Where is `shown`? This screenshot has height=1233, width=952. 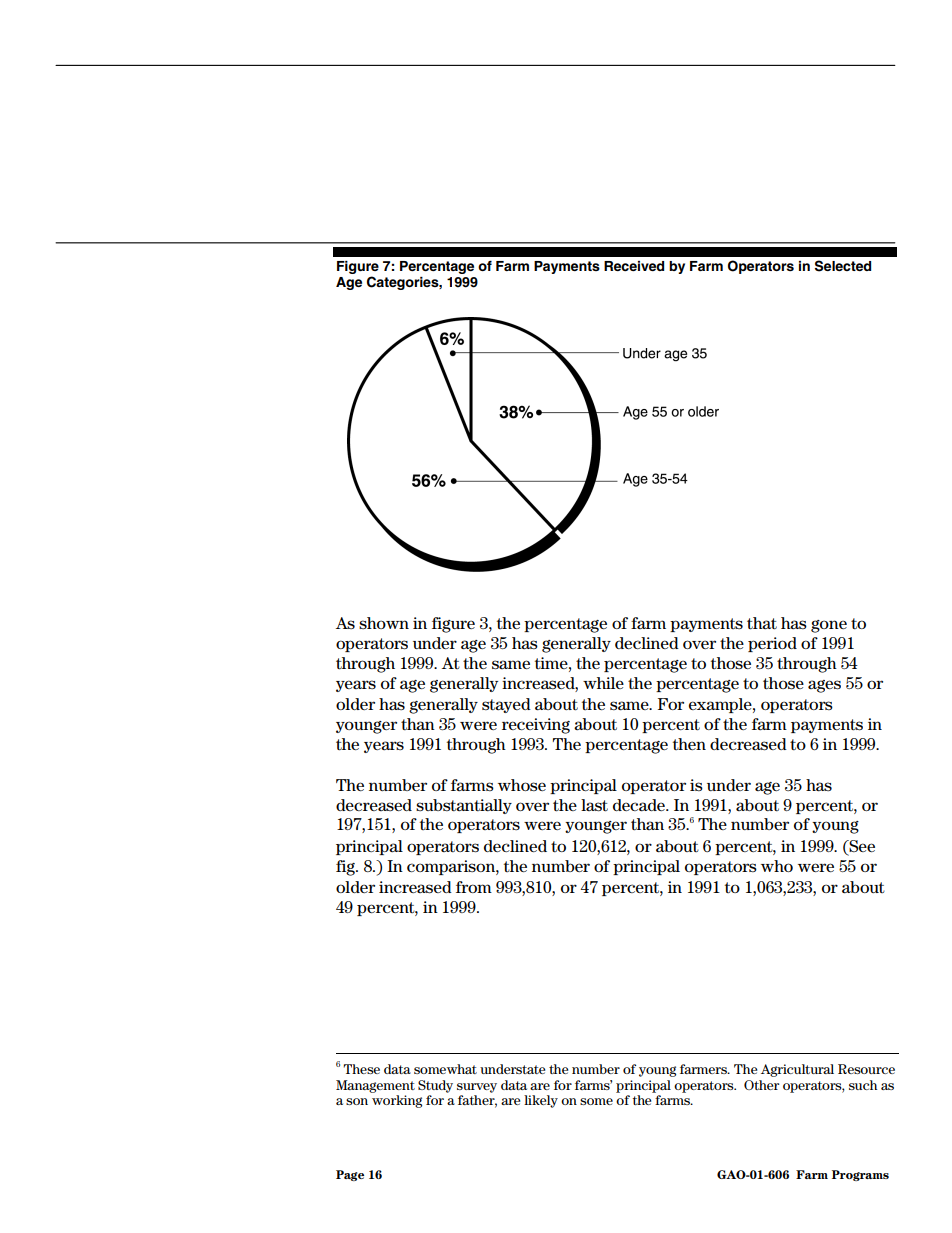 shown is located at coordinates (384, 623).
